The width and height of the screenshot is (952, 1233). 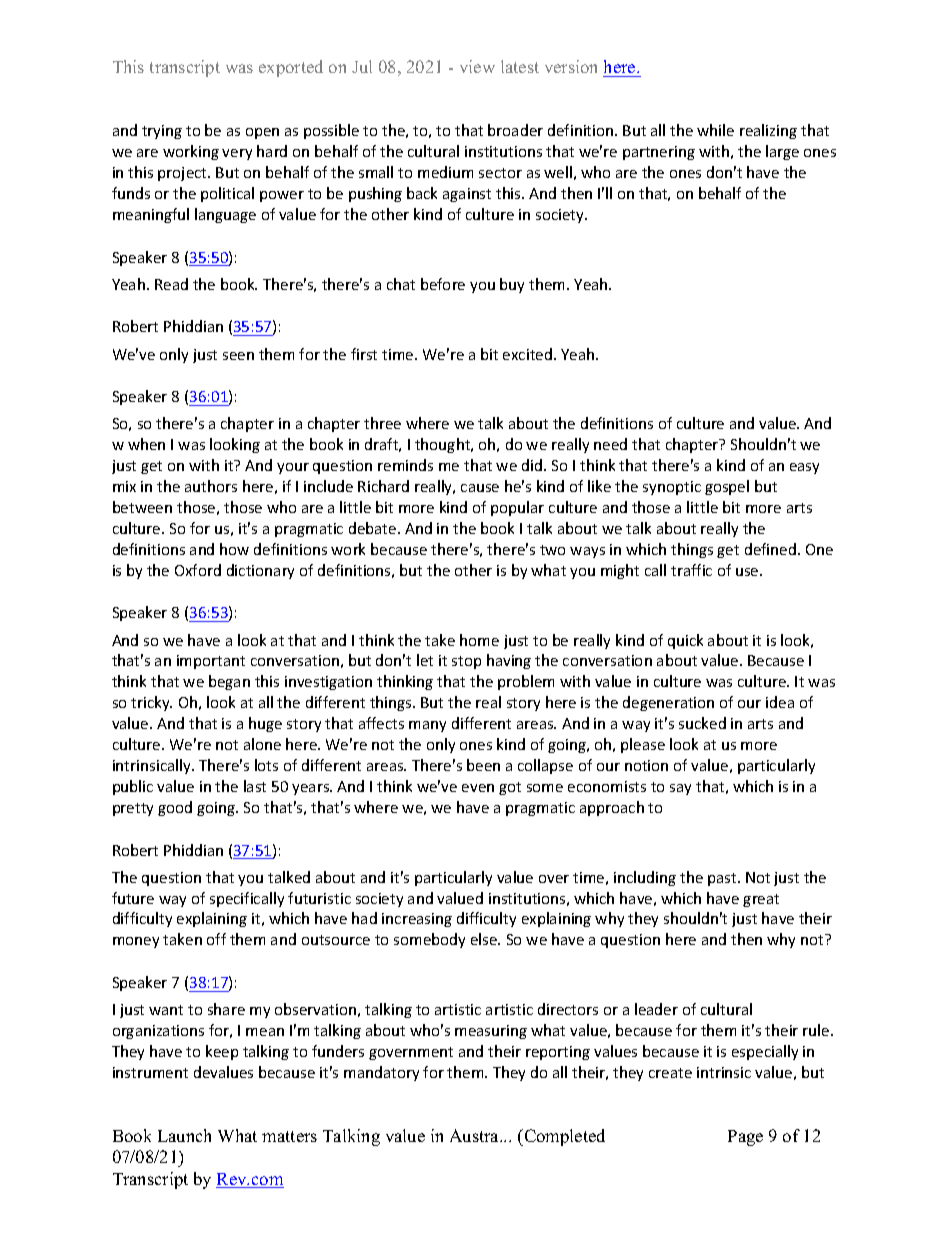 What do you see at coordinates (478, 788) in the screenshot?
I see `even` at bounding box center [478, 788].
